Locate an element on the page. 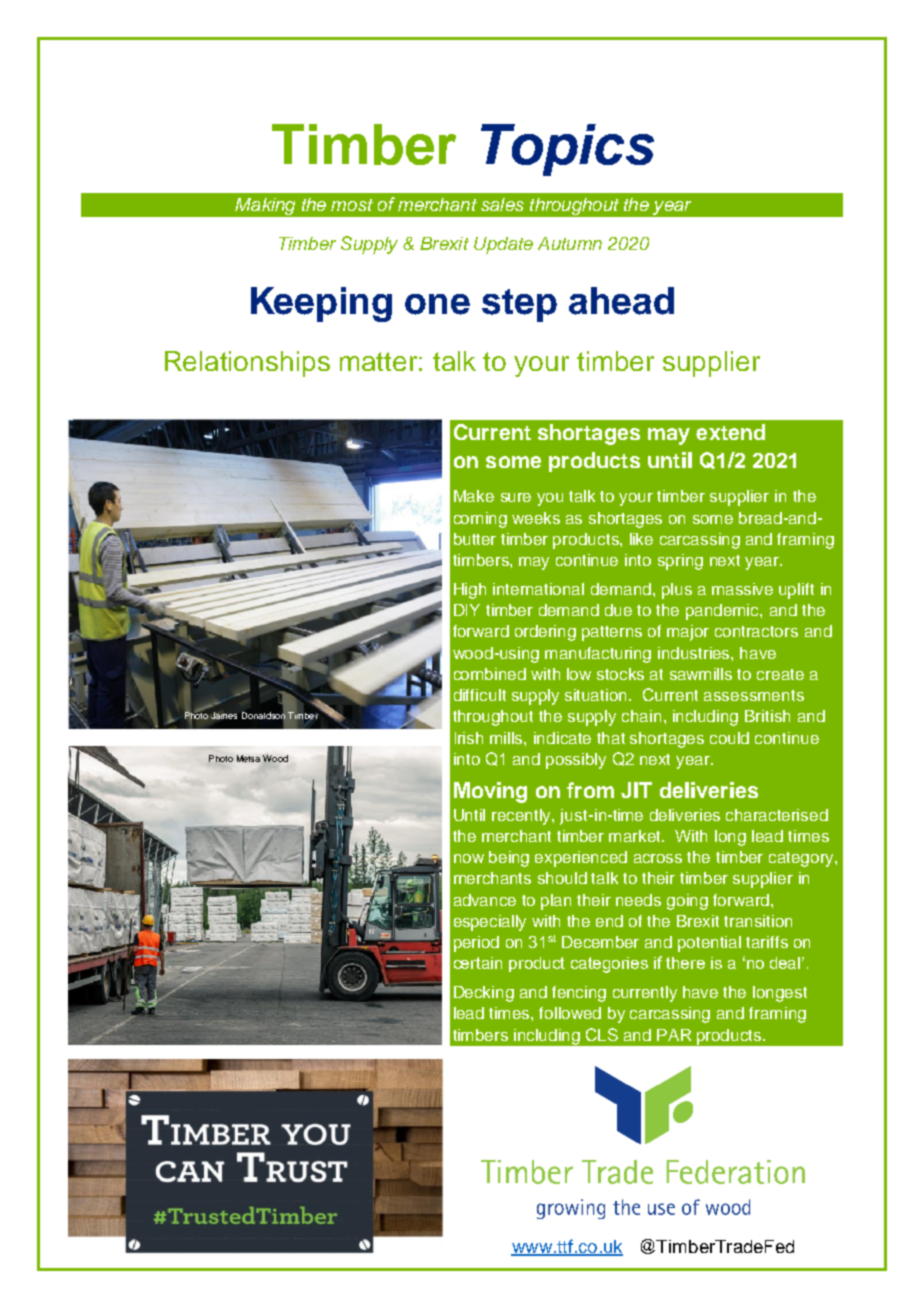  sales is located at coordinates (502, 204).
